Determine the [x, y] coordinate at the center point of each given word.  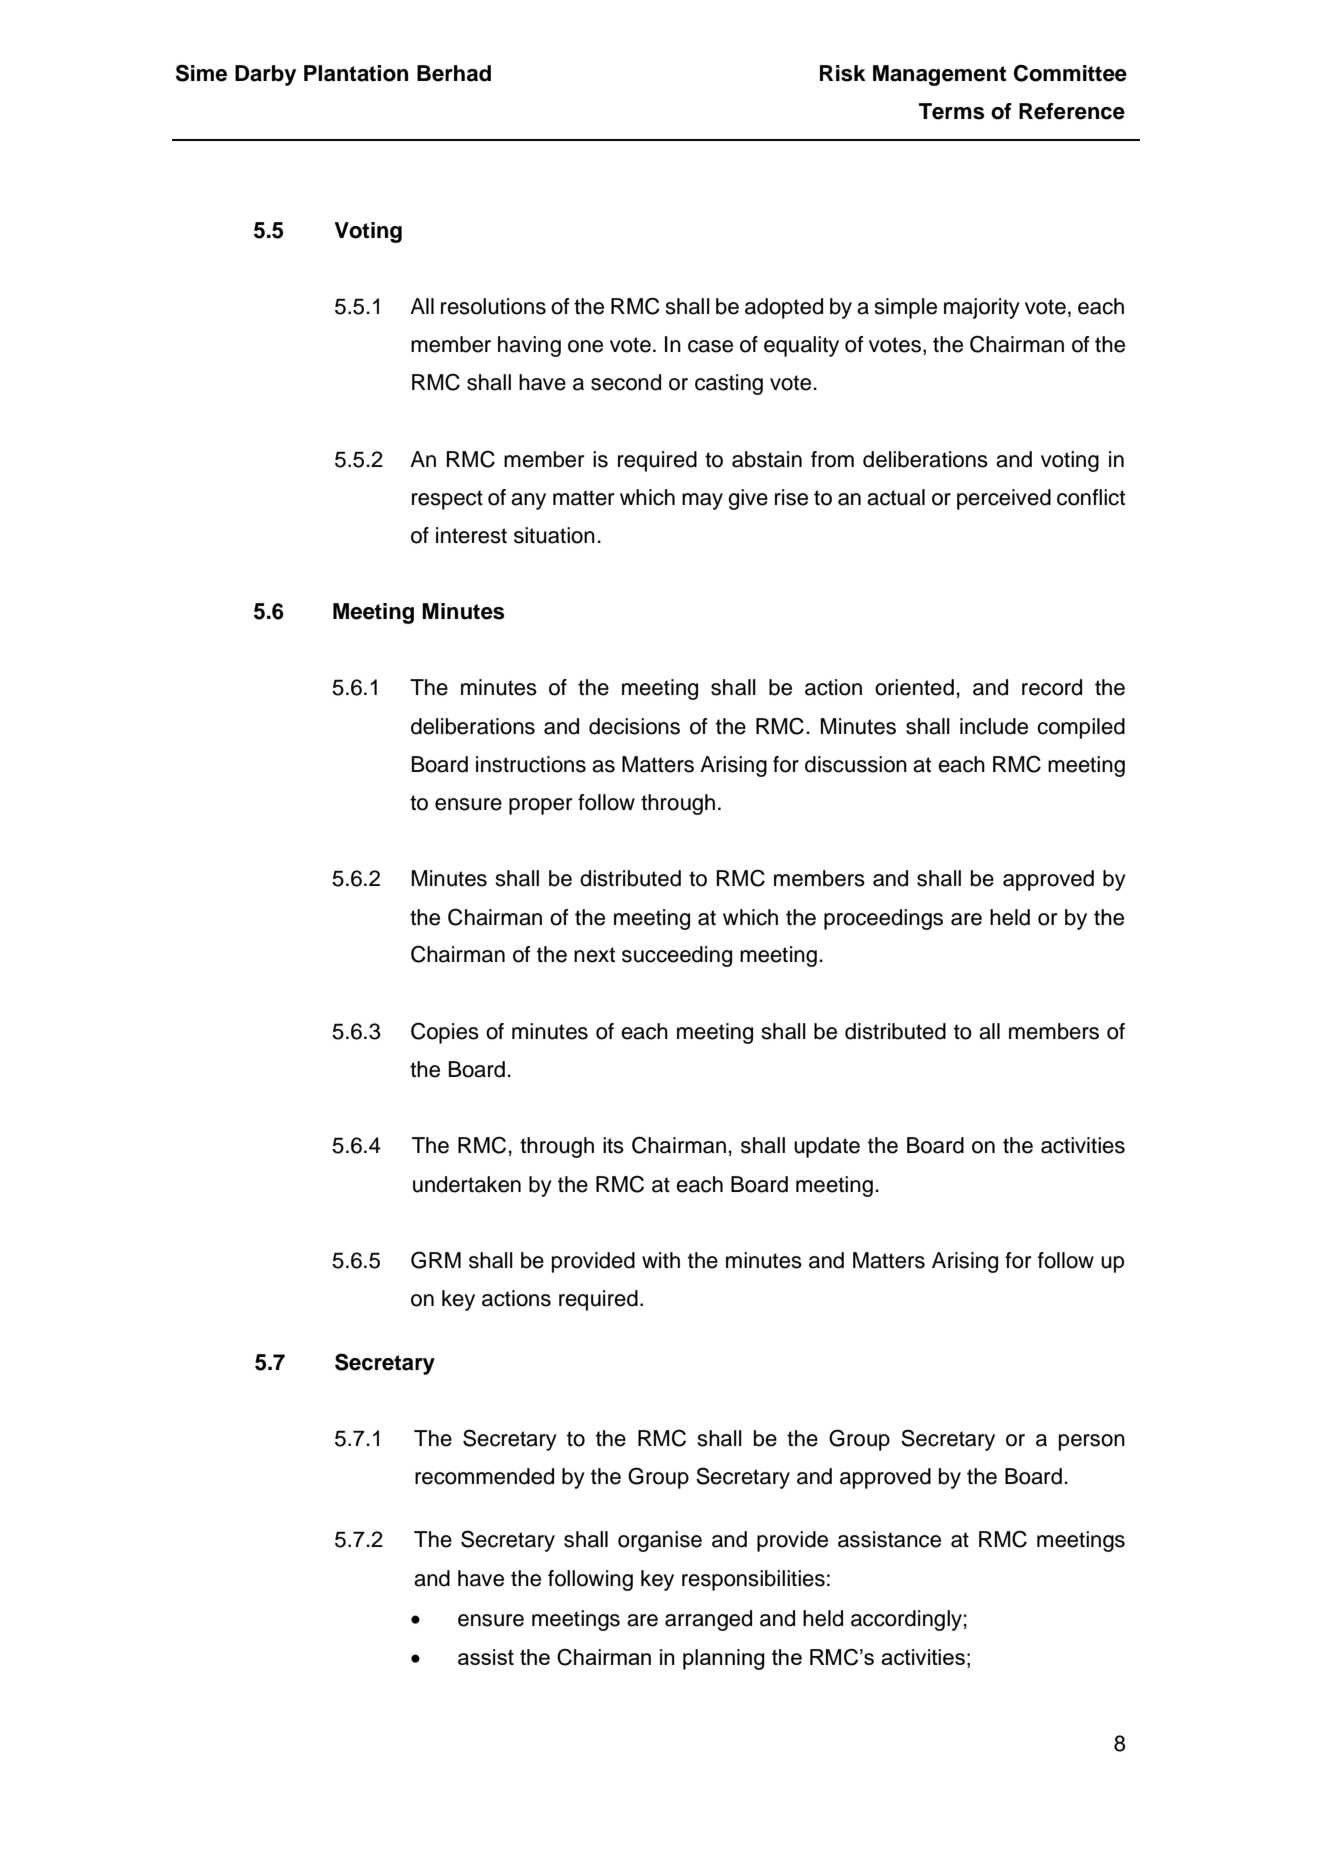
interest [471, 535]
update [827, 1147]
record [1052, 687]
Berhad [454, 73]
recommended [484, 1476]
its [613, 1145]
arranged [708, 1620]
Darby [265, 75]
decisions [634, 726]
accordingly [906, 1620]
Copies [445, 1033]
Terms [951, 111]
